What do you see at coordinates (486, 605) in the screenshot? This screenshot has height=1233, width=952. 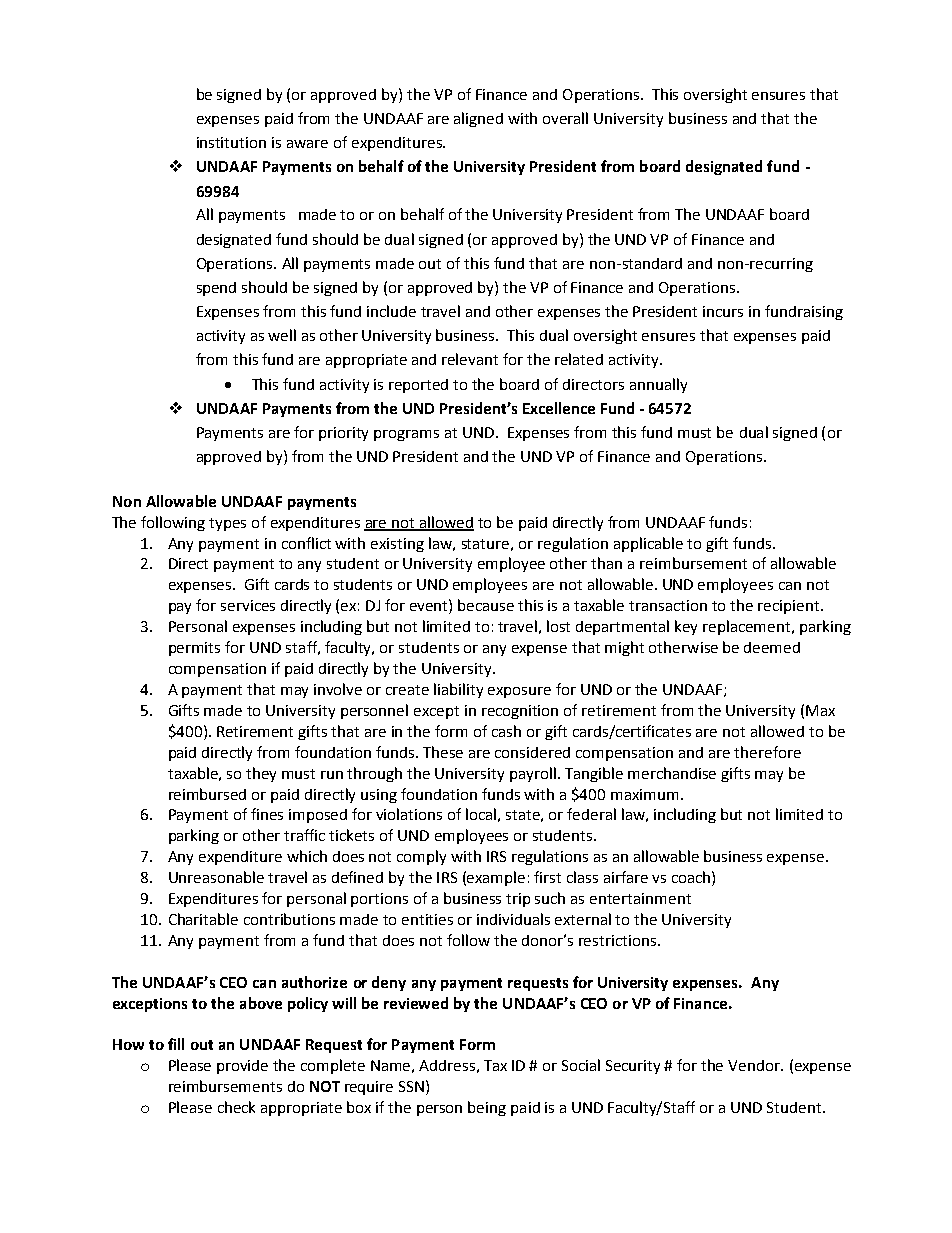 I see `because` at bounding box center [486, 605].
